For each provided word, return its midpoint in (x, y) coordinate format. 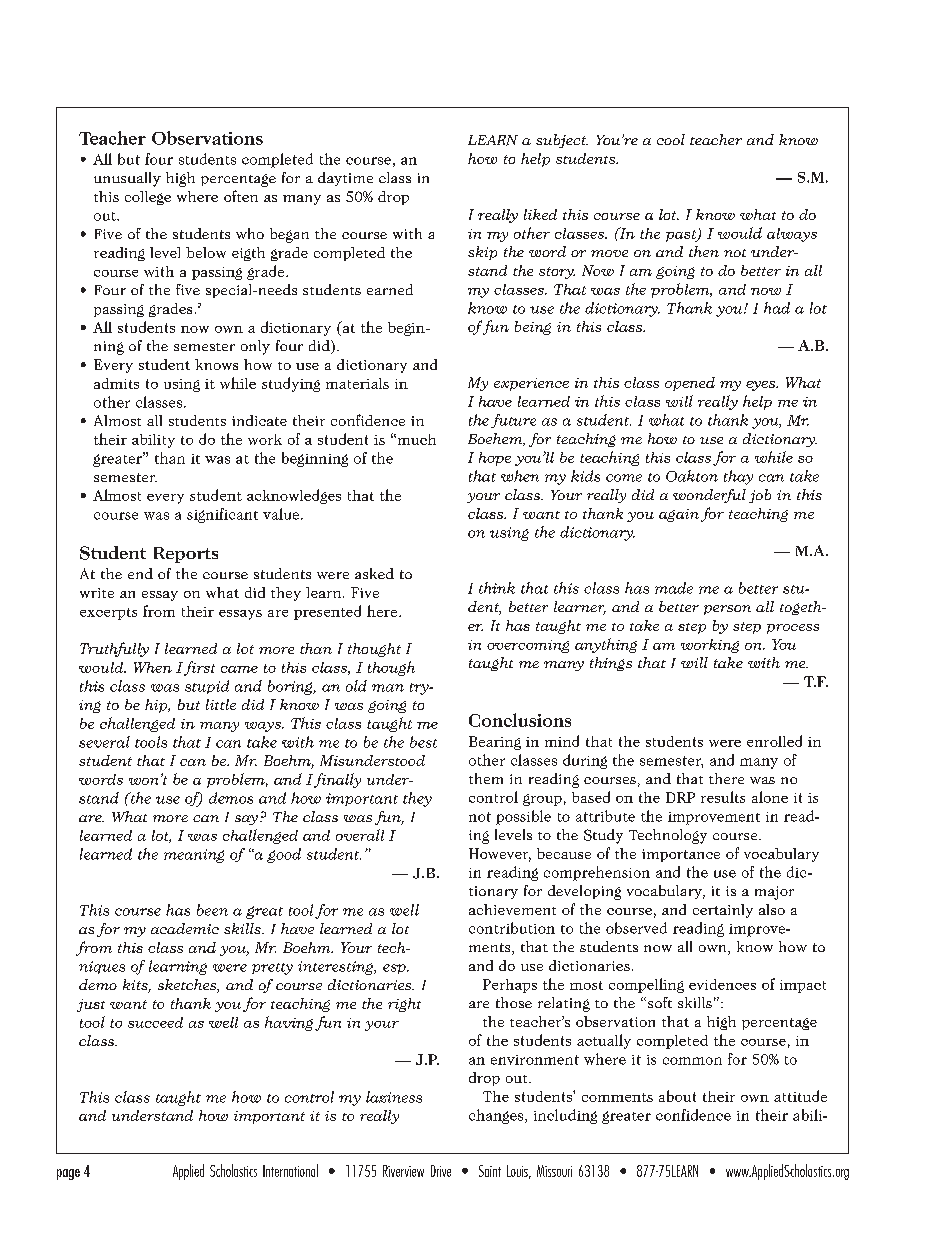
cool (671, 139)
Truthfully (114, 649)
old (356, 686)
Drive (441, 1171)
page (68, 1174)
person (727, 610)
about (677, 1096)
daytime (345, 179)
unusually (127, 179)
